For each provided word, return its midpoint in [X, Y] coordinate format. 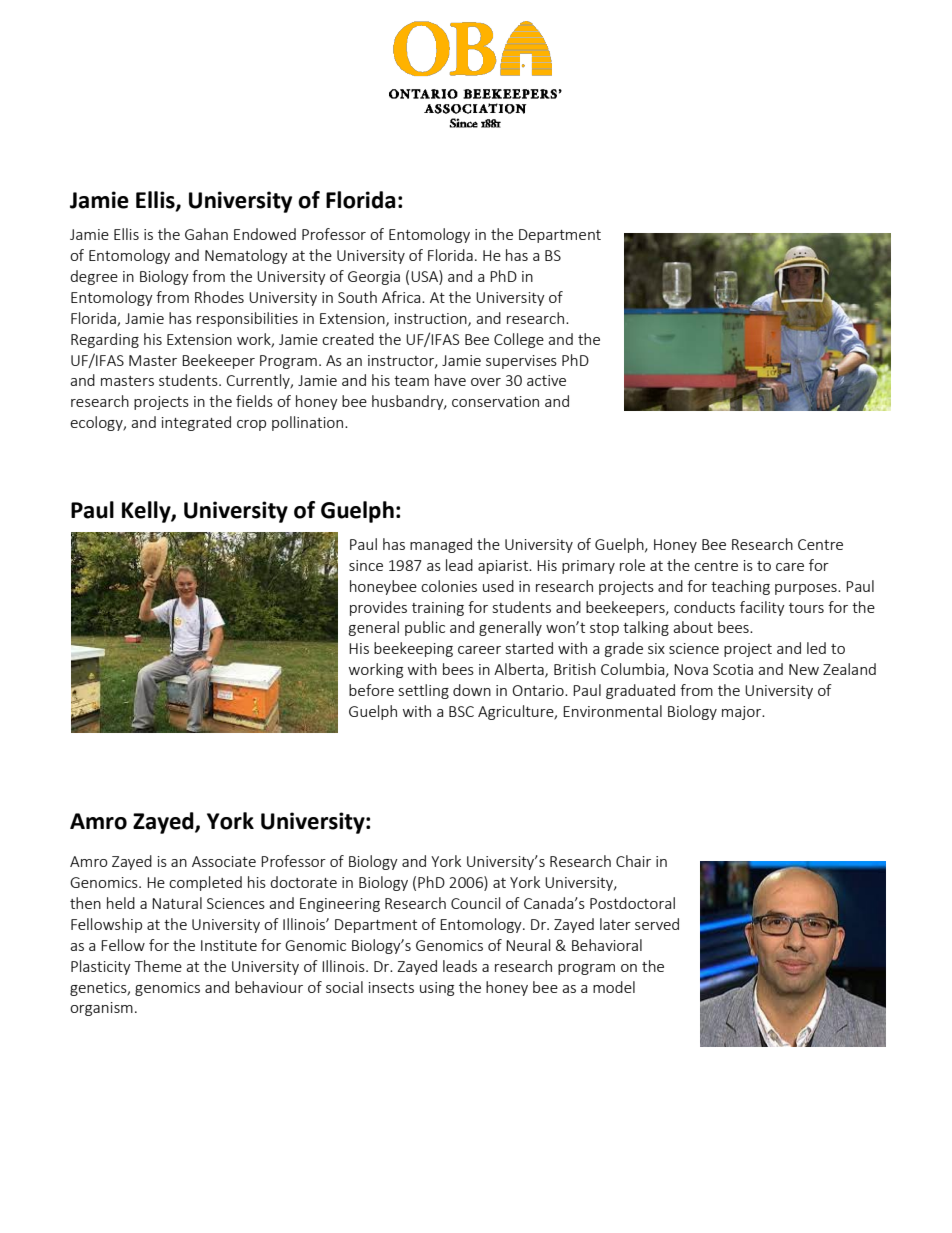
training [438, 609]
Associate [224, 861]
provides [378, 608]
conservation [495, 401]
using [437, 989]
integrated [196, 423]
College [519, 340]
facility [762, 608]
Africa [402, 297]
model [614, 987]
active [546, 380]
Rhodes [219, 297]
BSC [461, 711]
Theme [158, 966]
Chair [633, 861]
